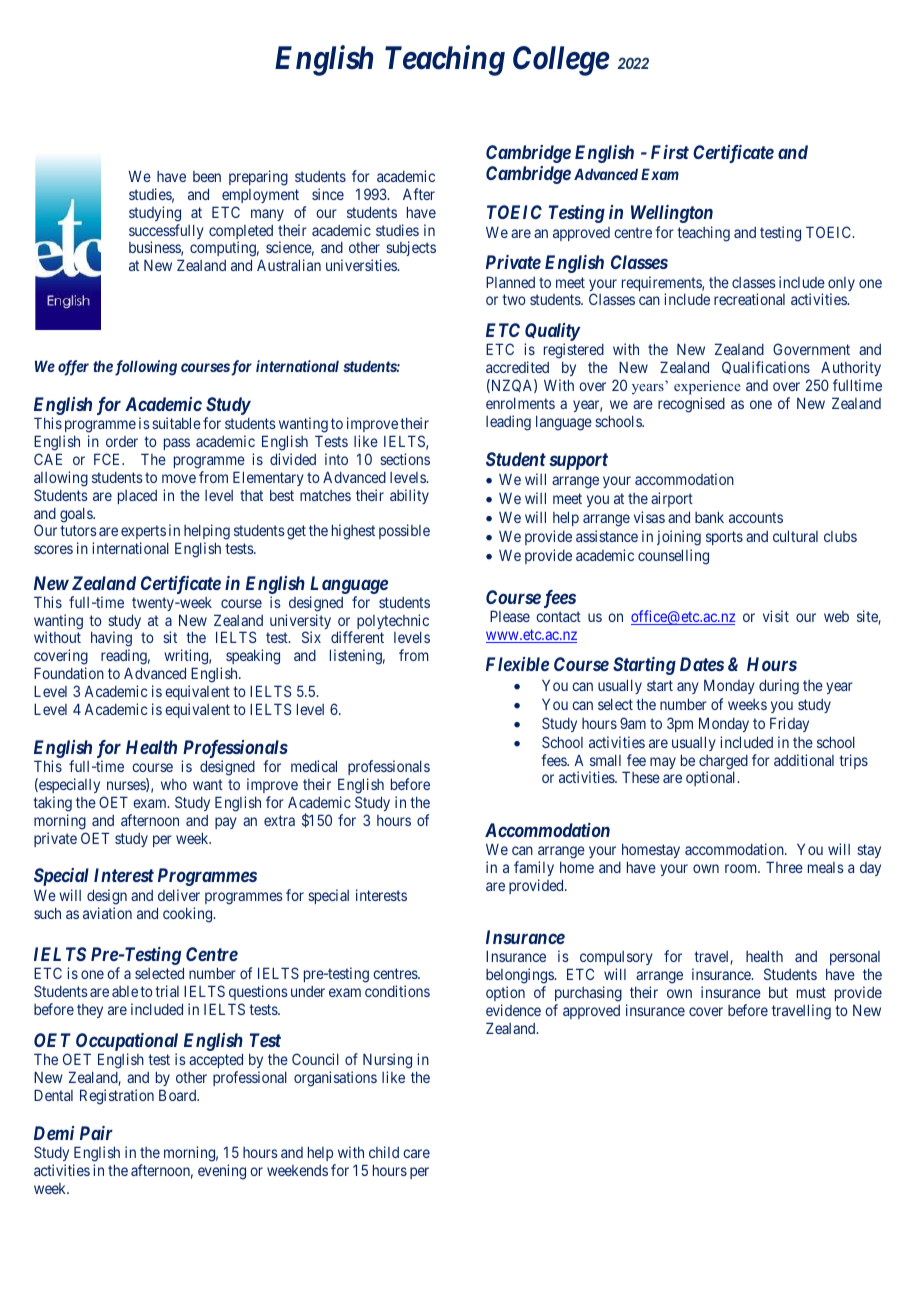 The width and height of the page is (924, 1308). What do you see at coordinates (405, 459) in the page?
I see `sections` at bounding box center [405, 459].
